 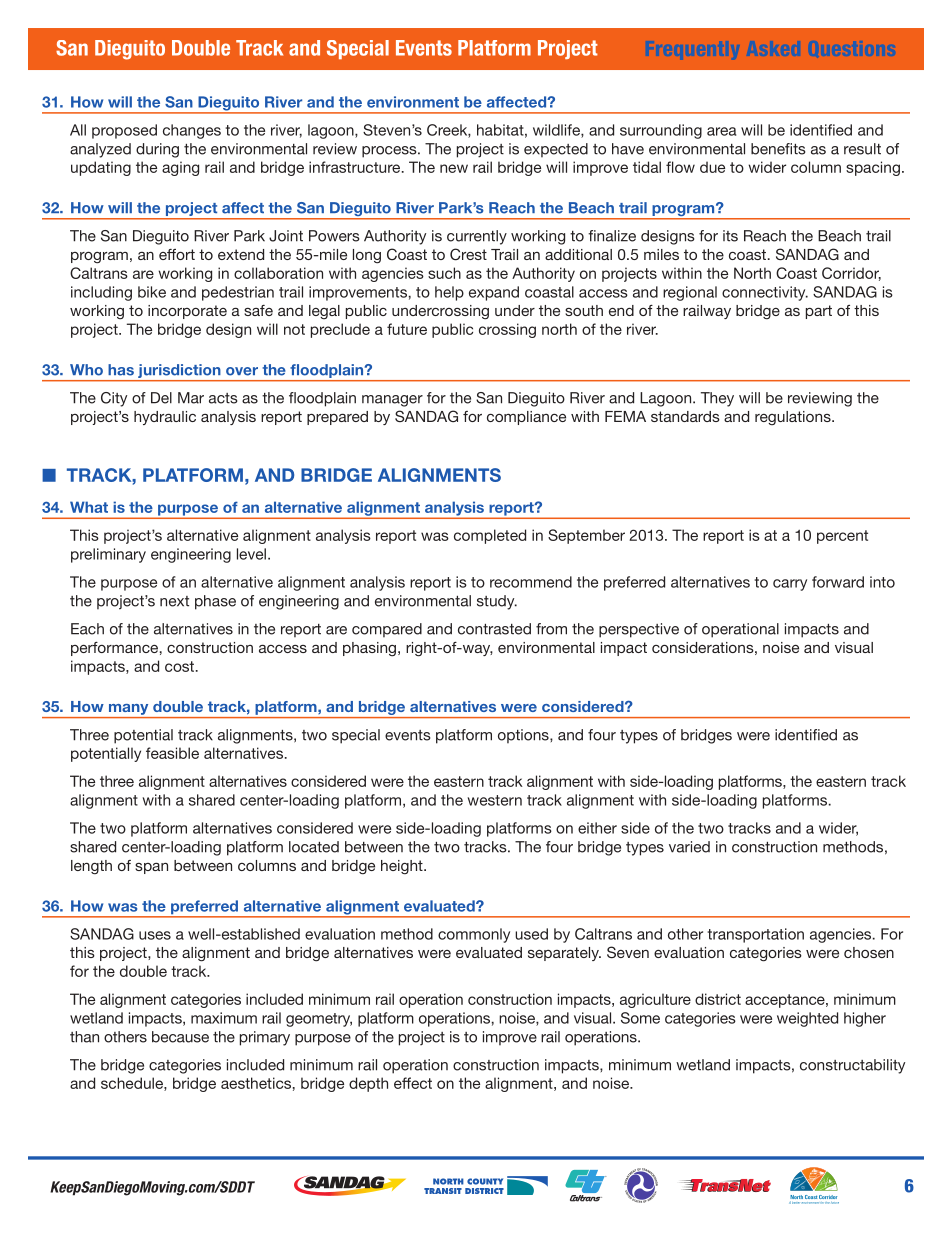 What do you see at coordinates (807, 1019) in the page?
I see `weighted` at bounding box center [807, 1019].
